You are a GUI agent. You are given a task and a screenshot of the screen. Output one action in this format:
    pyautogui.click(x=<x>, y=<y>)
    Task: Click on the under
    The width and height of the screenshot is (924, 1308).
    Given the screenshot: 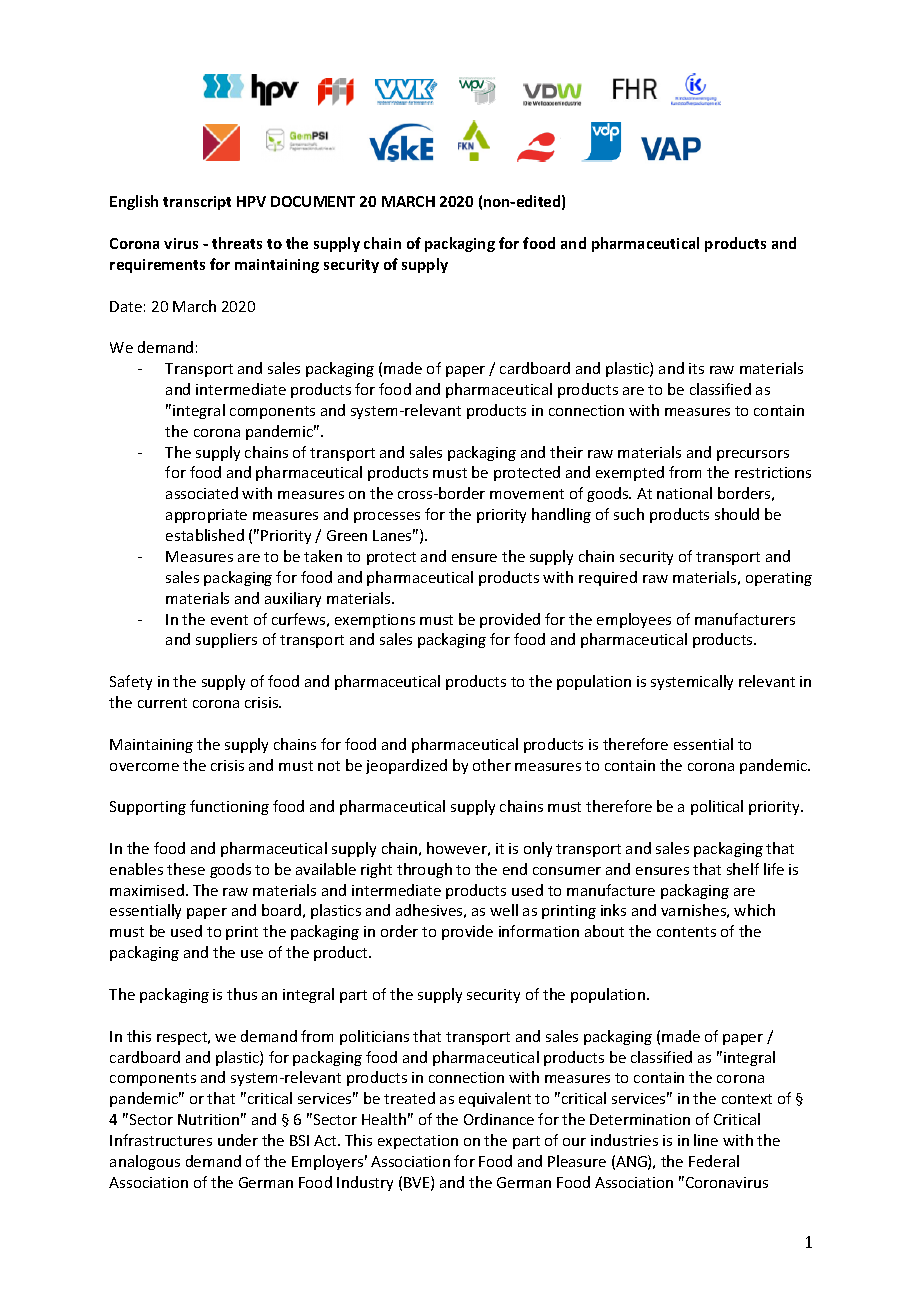 What is the action you would take?
    pyautogui.click(x=238, y=1140)
